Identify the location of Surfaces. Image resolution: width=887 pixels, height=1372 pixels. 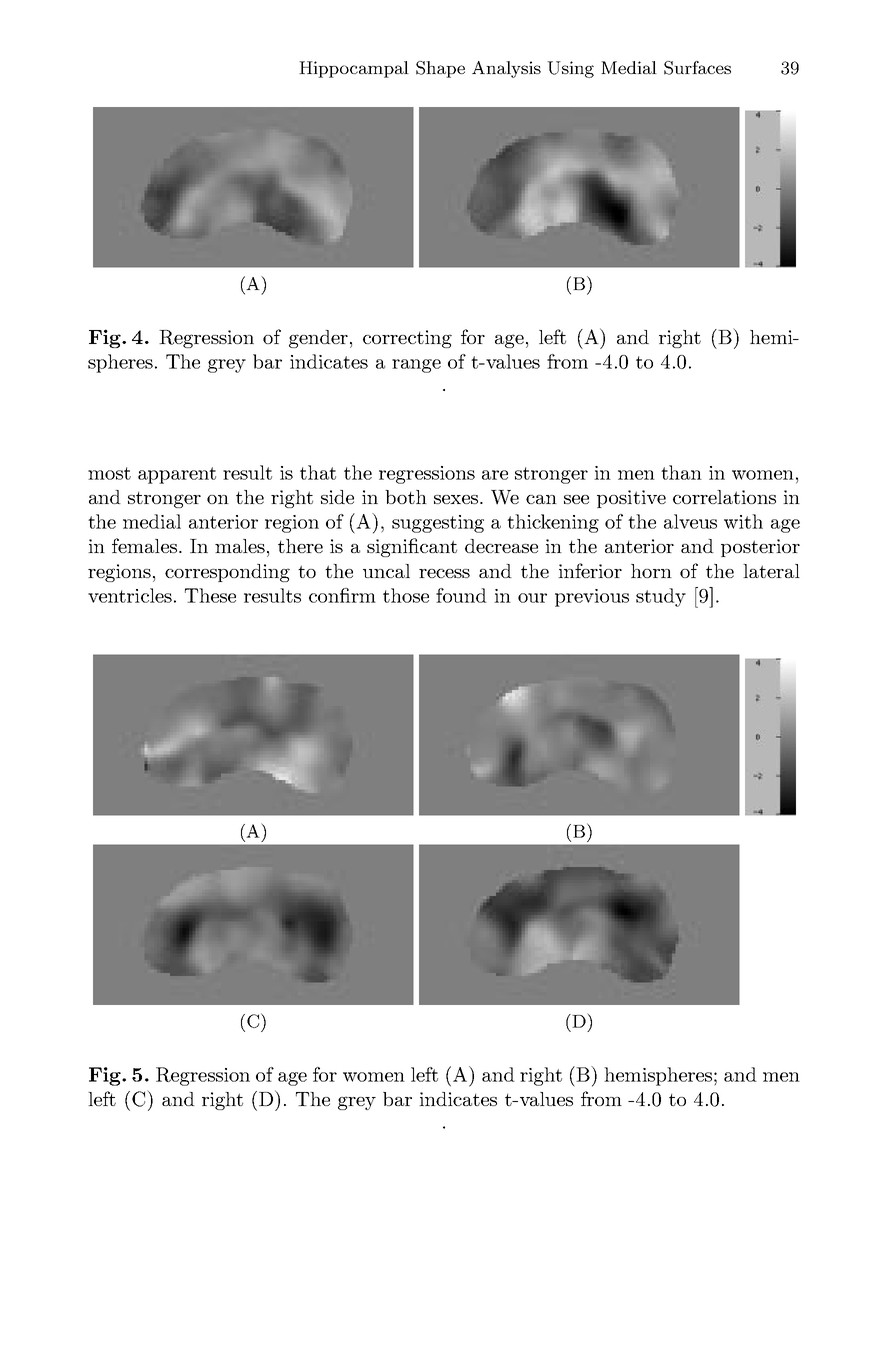
(697, 68).
